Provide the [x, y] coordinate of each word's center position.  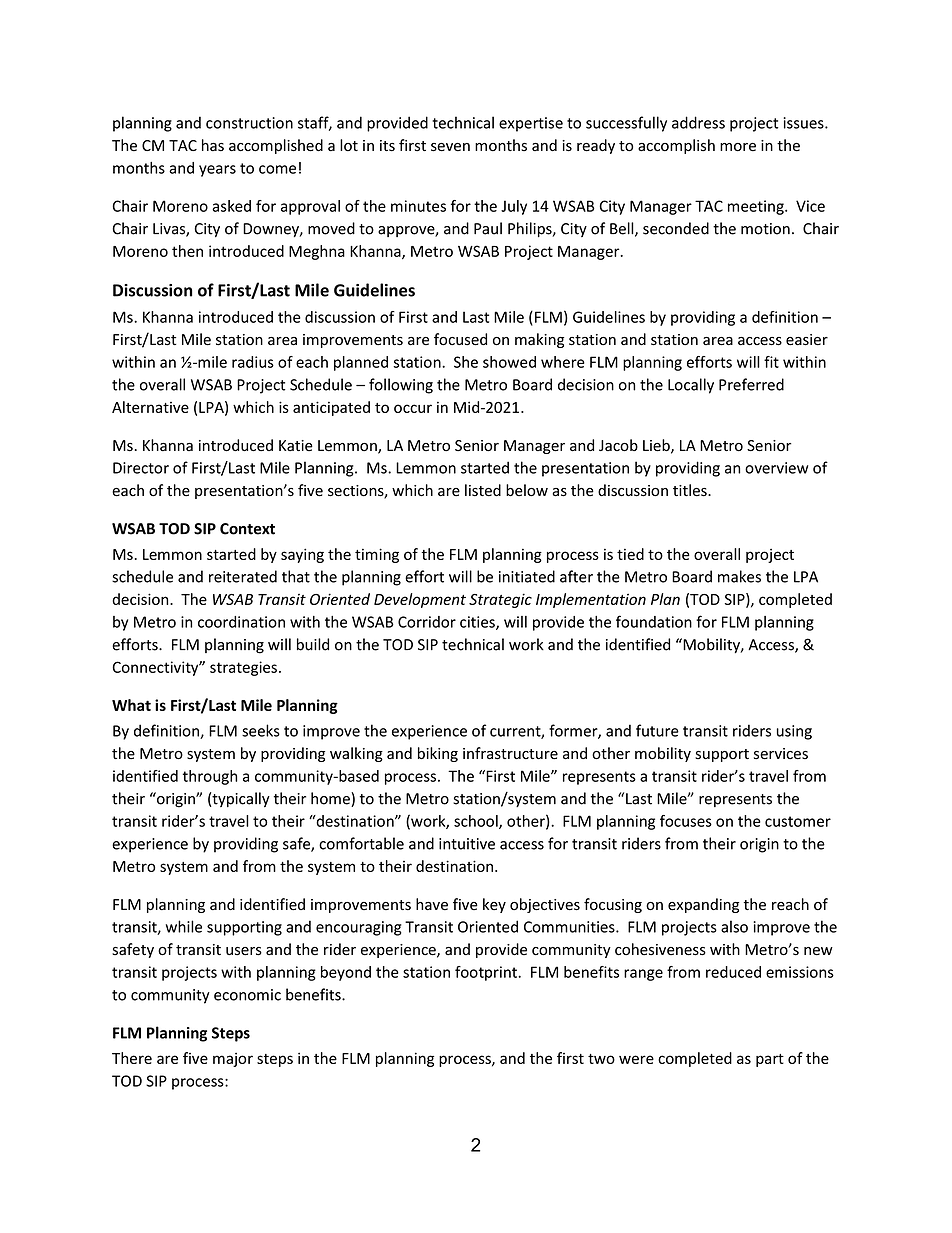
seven [450, 147]
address [698, 122]
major [233, 1060]
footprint [487, 973]
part [770, 1060]
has [213, 145]
